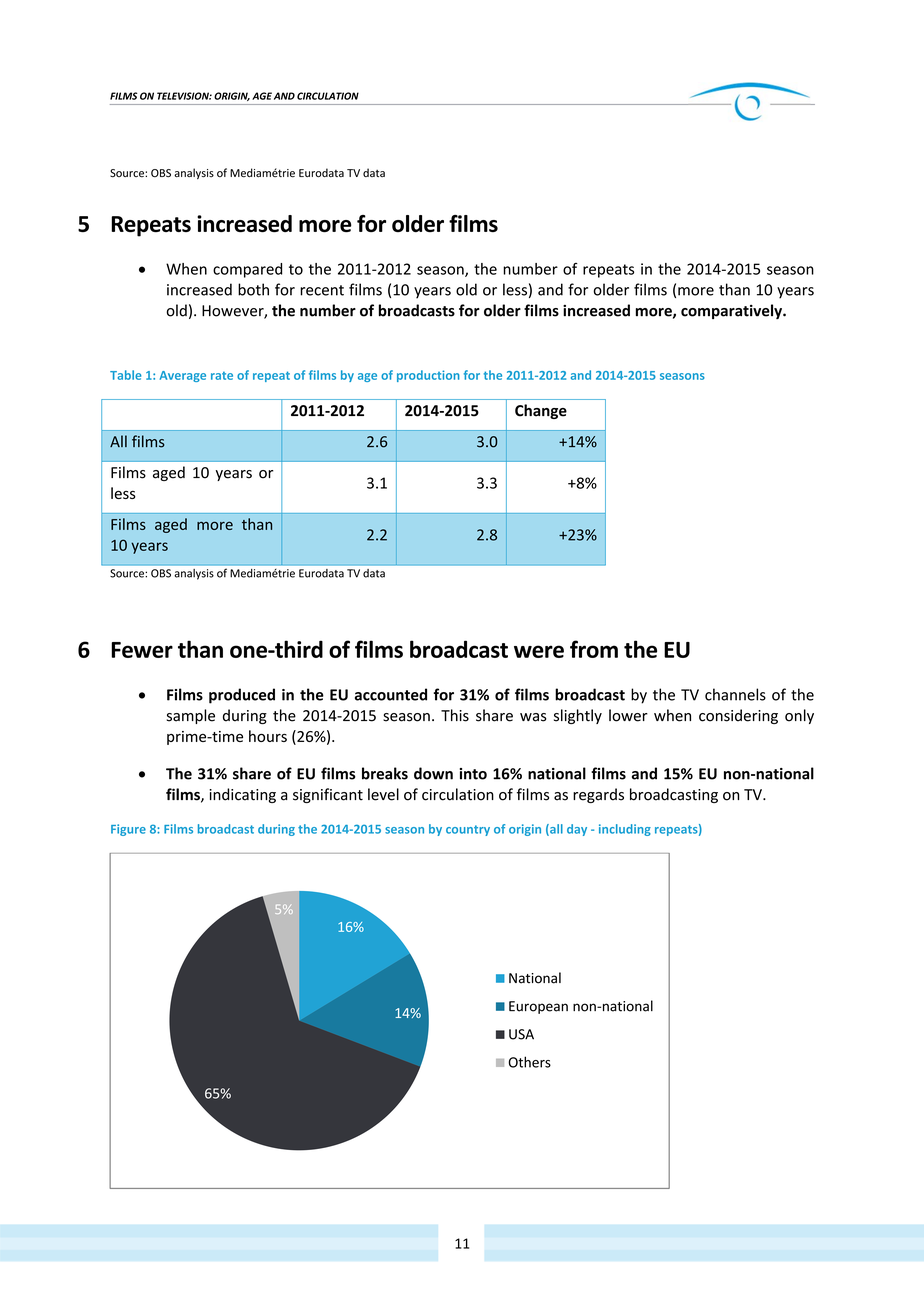  What do you see at coordinates (455, 715) in the document?
I see `This` at bounding box center [455, 715].
